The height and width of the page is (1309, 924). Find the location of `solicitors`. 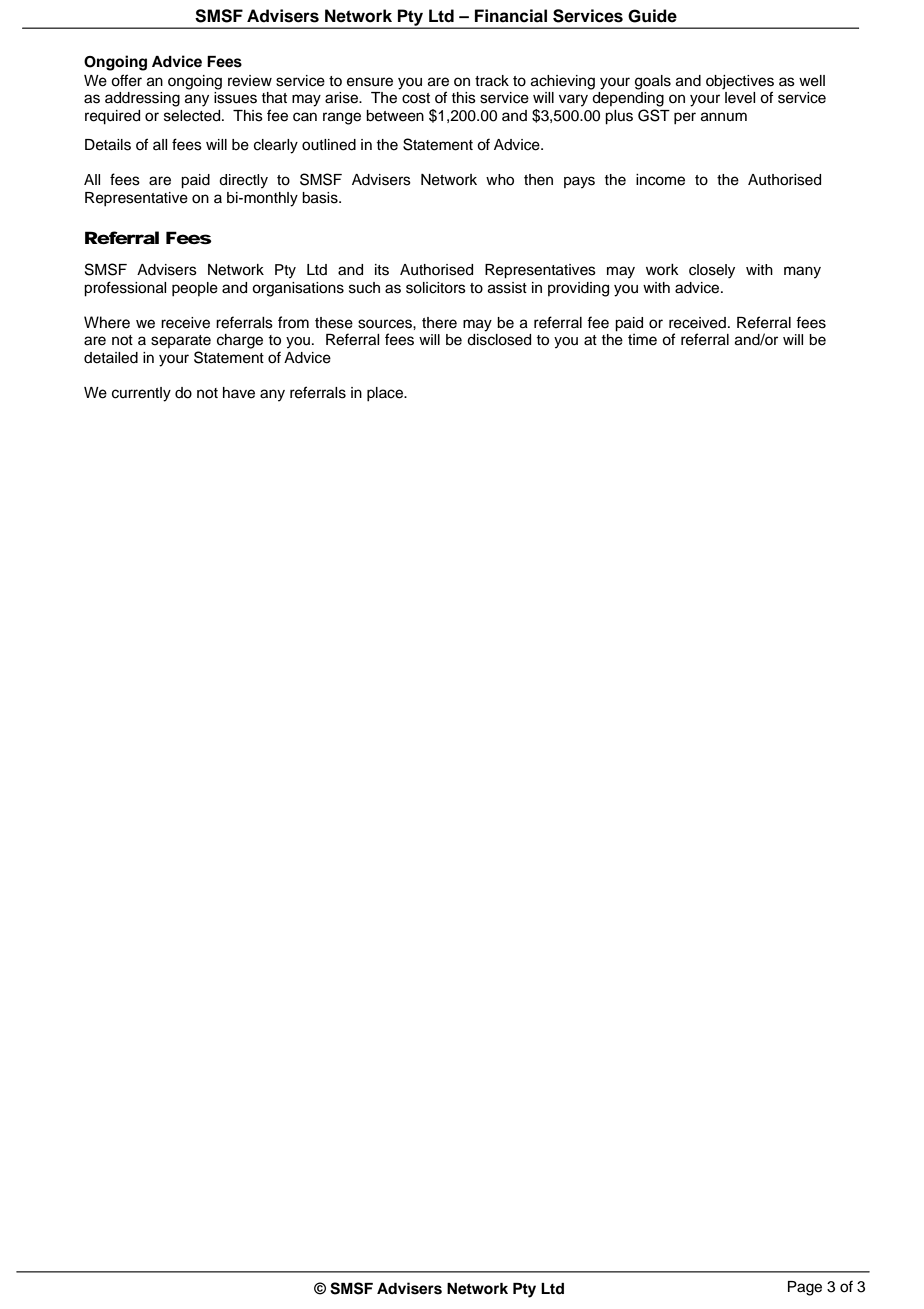

solicitors is located at coordinates (436, 288).
